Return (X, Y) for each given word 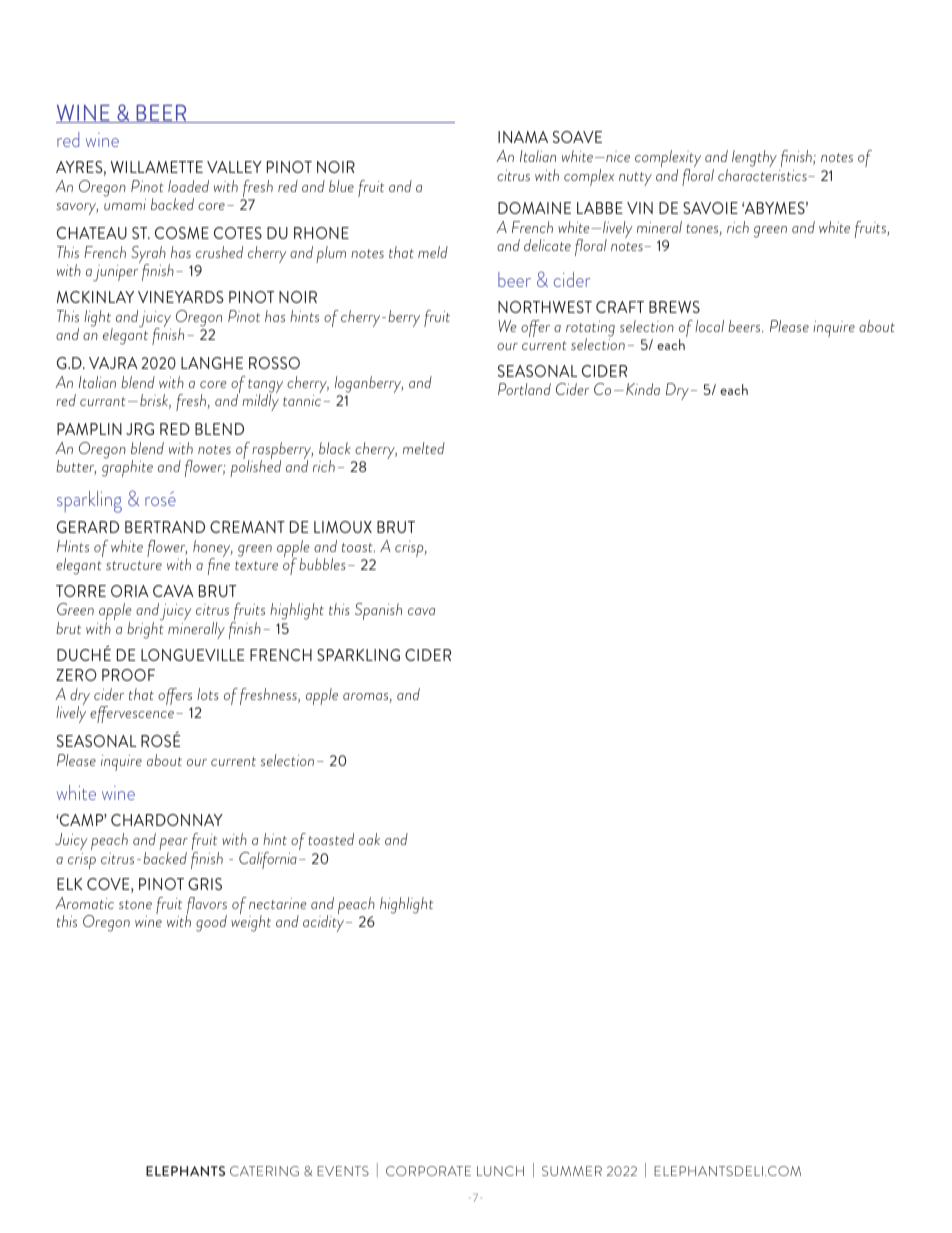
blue (341, 186)
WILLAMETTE (157, 167)
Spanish (378, 611)
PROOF (128, 675)
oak (369, 839)
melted (424, 448)
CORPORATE (428, 1171)
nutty (635, 179)
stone (135, 904)
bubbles (322, 564)
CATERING (264, 1171)
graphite (127, 467)
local (709, 326)
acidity (325, 923)
